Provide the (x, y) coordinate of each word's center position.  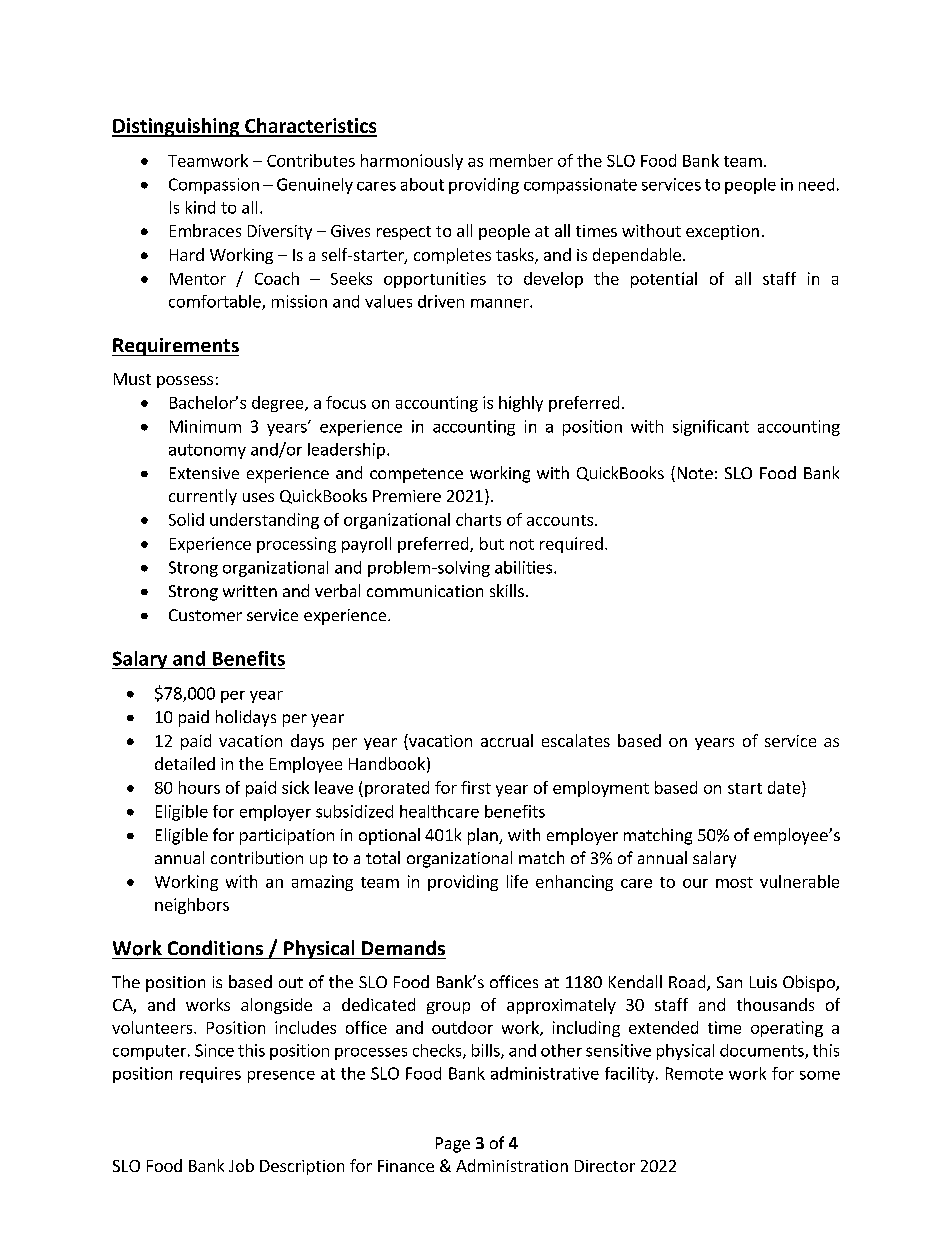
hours (199, 787)
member (521, 160)
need (816, 184)
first (476, 787)
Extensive (204, 473)
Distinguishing (177, 127)
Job (241, 1165)
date (785, 787)
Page (453, 1145)
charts (478, 519)
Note (695, 473)
